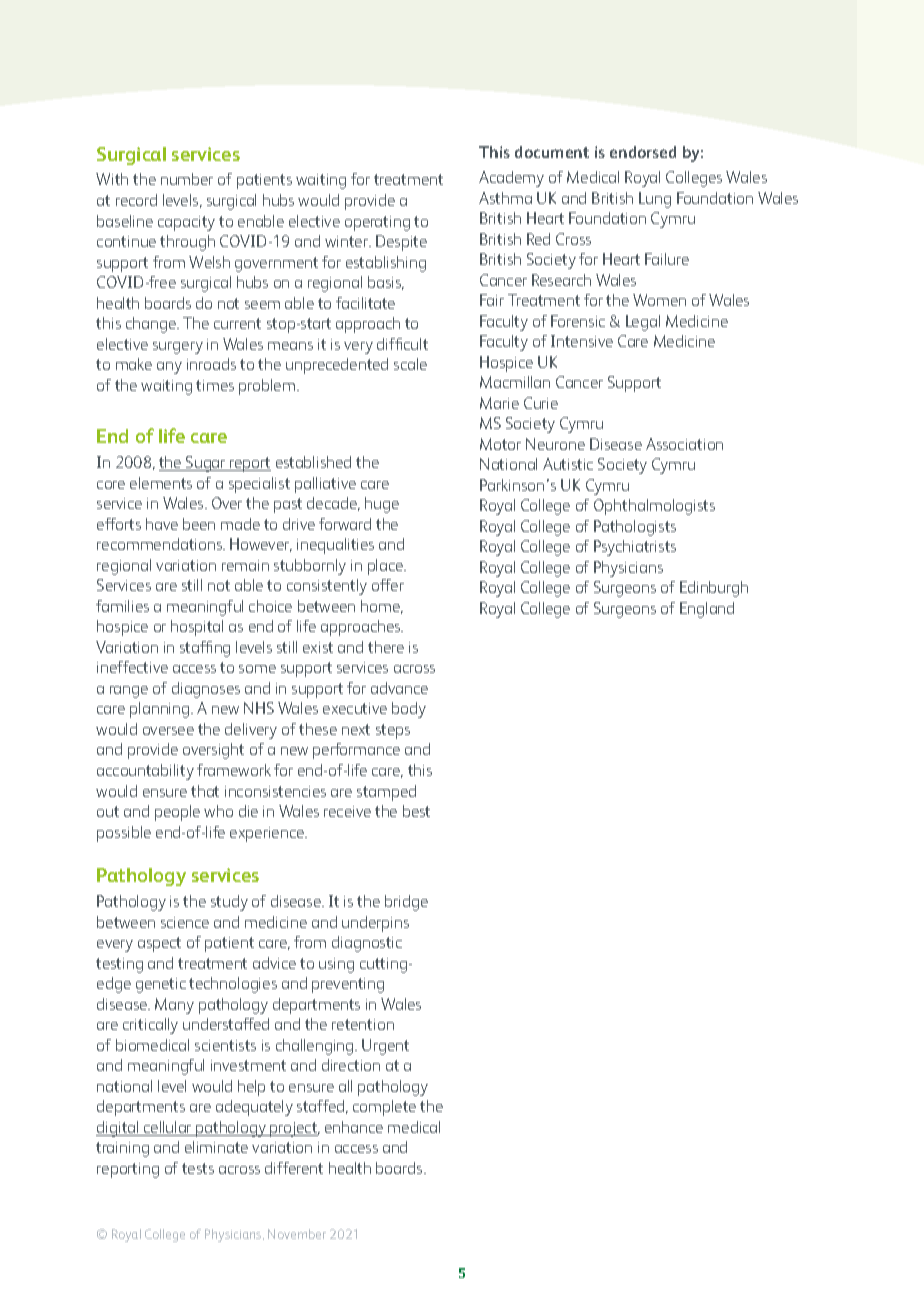 This image has height=1308, width=924. What do you see at coordinates (187, 179) in the image?
I see `number` at bounding box center [187, 179].
